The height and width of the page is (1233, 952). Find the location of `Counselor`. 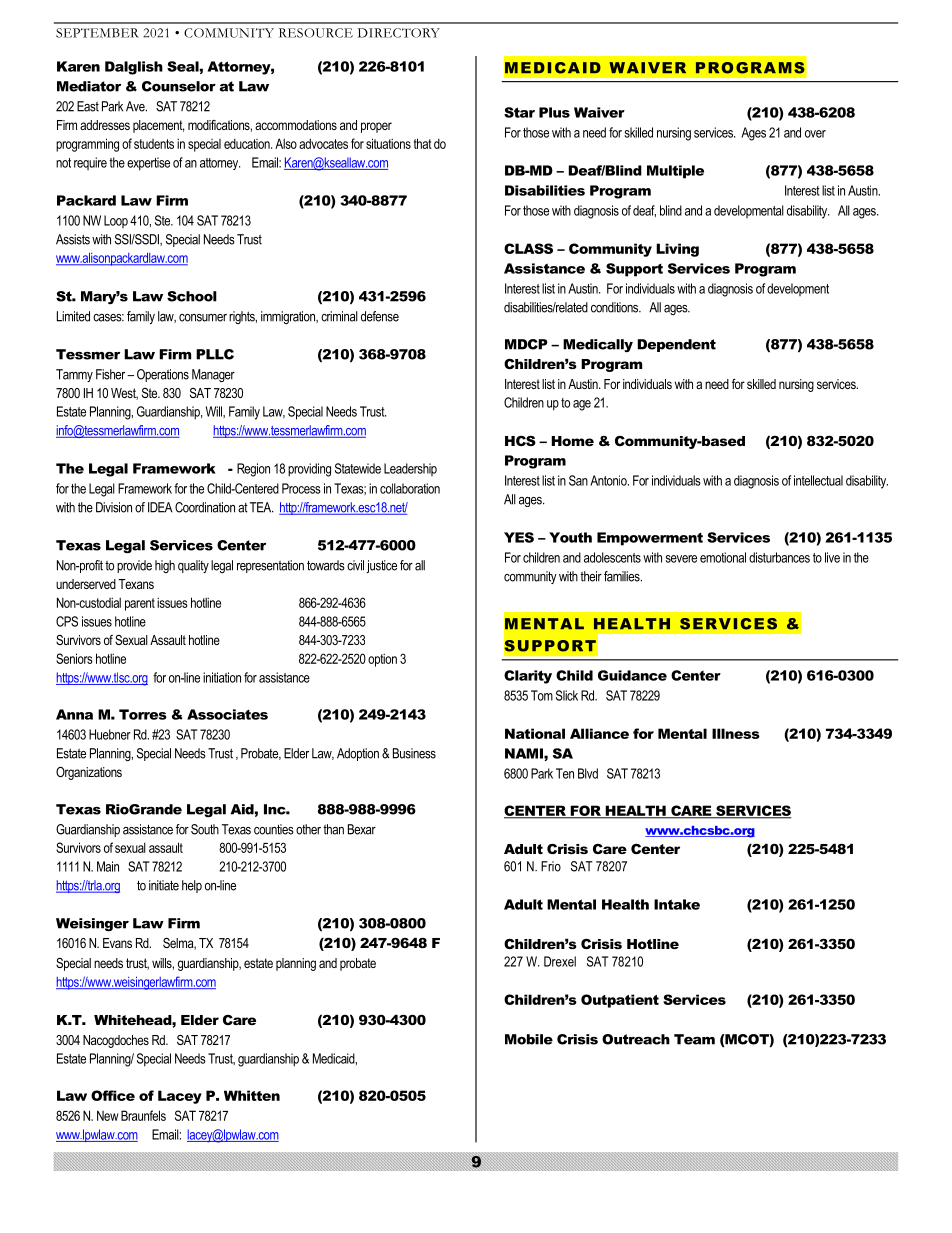

Counselor is located at coordinates (179, 86).
